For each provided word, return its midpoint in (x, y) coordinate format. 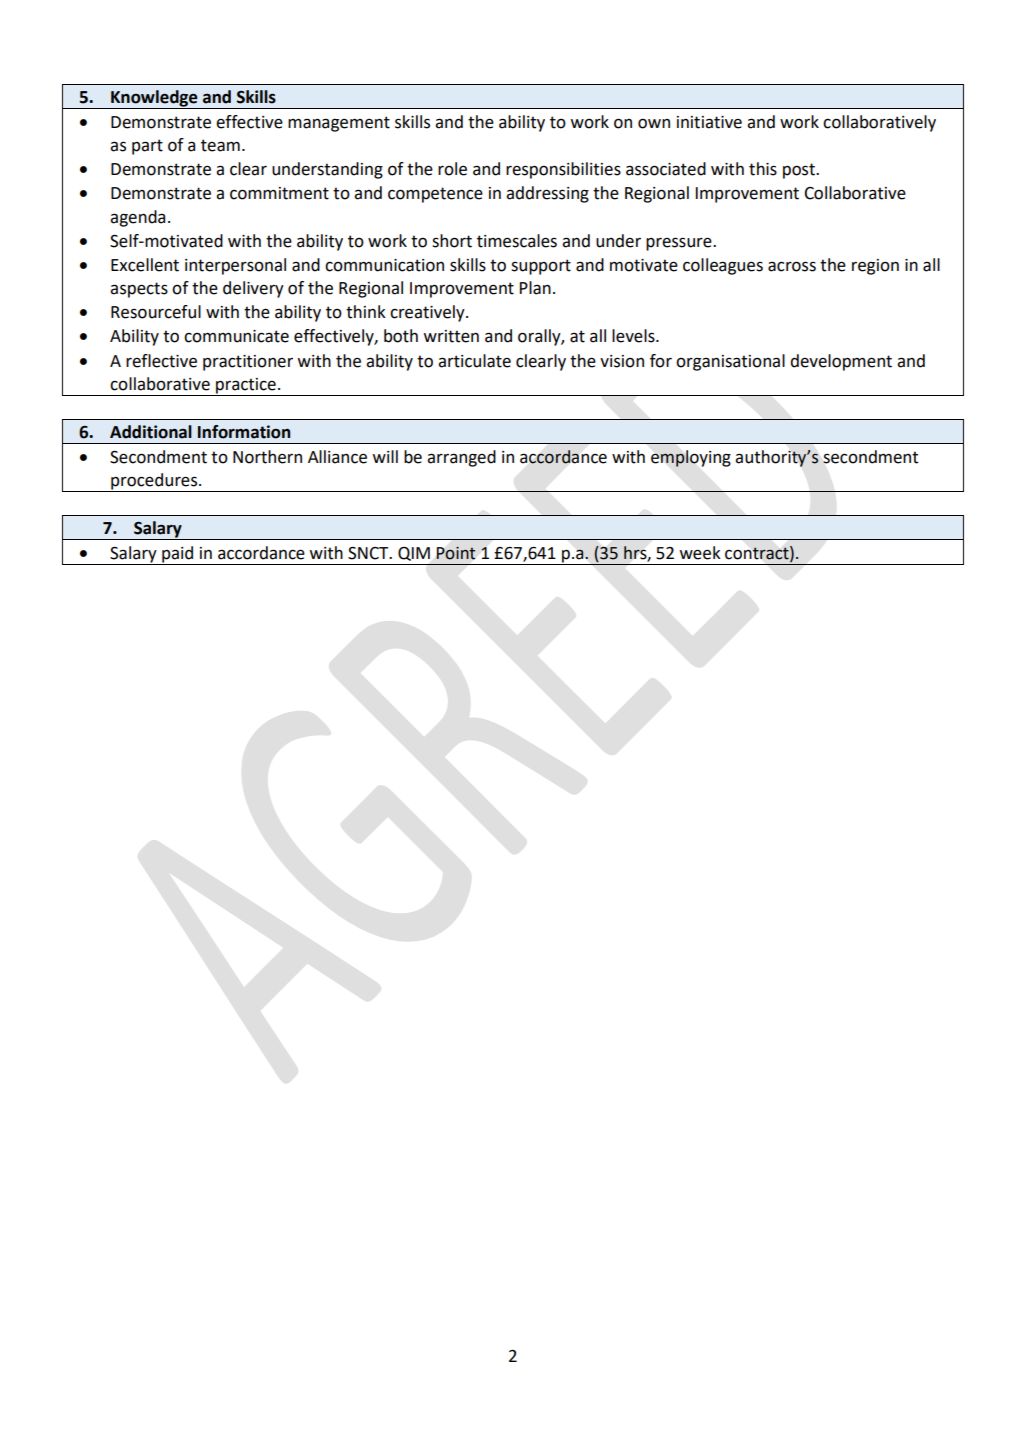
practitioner (248, 363)
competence (435, 195)
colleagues (723, 266)
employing (691, 458)
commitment (279, 193)
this (763, 169)
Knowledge (154, 99)
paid (178, 555)
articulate (474, 361)
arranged (461, 458)
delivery (253, 289)
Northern (267, 457)
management (339, 124)
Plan (535, 288)
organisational (730, 362)
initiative (709, 122)
